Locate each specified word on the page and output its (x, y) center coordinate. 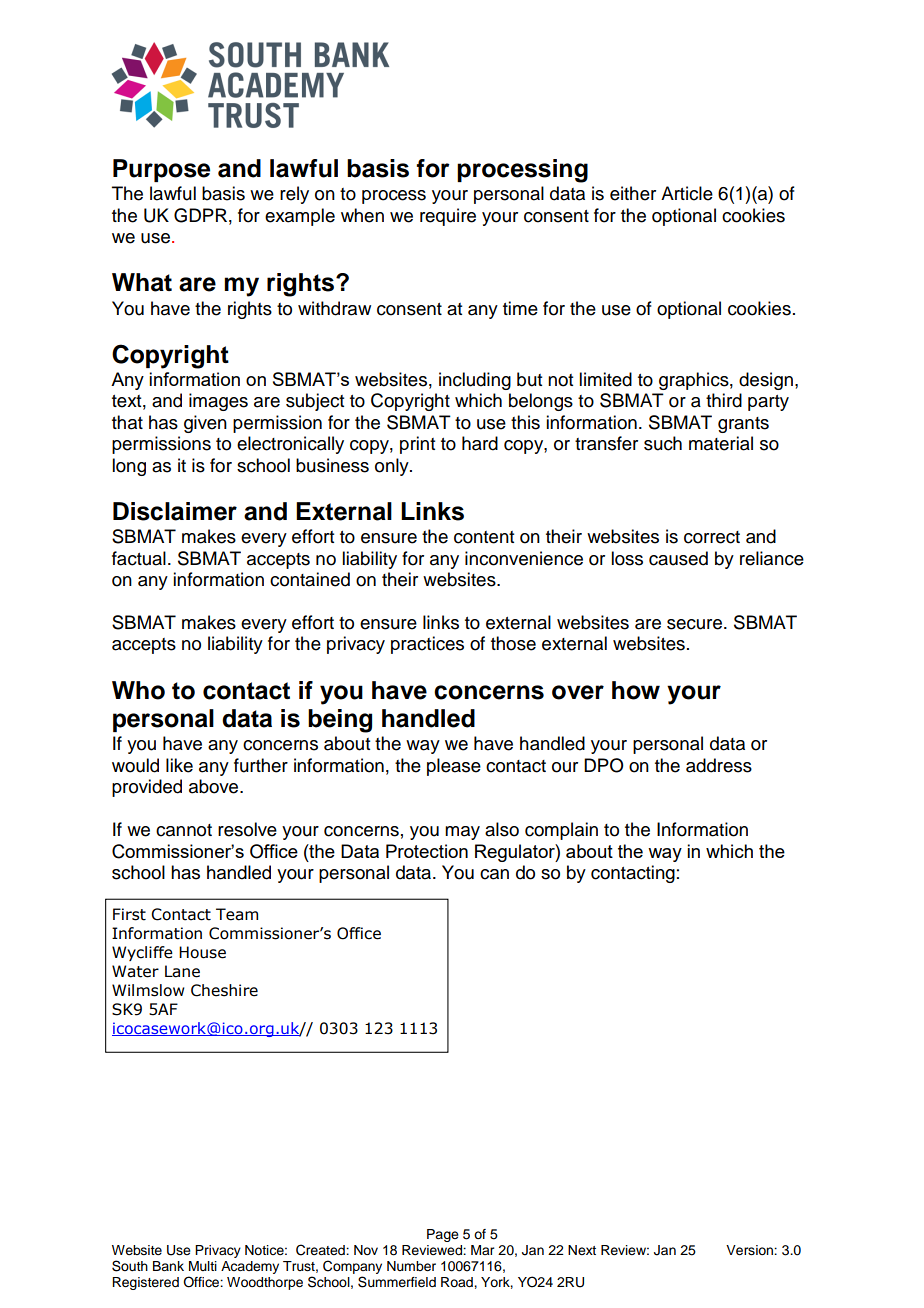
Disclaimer (175, 511)
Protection (427, 851)
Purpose (161, 170)
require (448, 217)
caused (678, 558)
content (484, 537)
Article (687, 193)
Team (237, 914)
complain (561, 831)
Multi (203, 1266)
